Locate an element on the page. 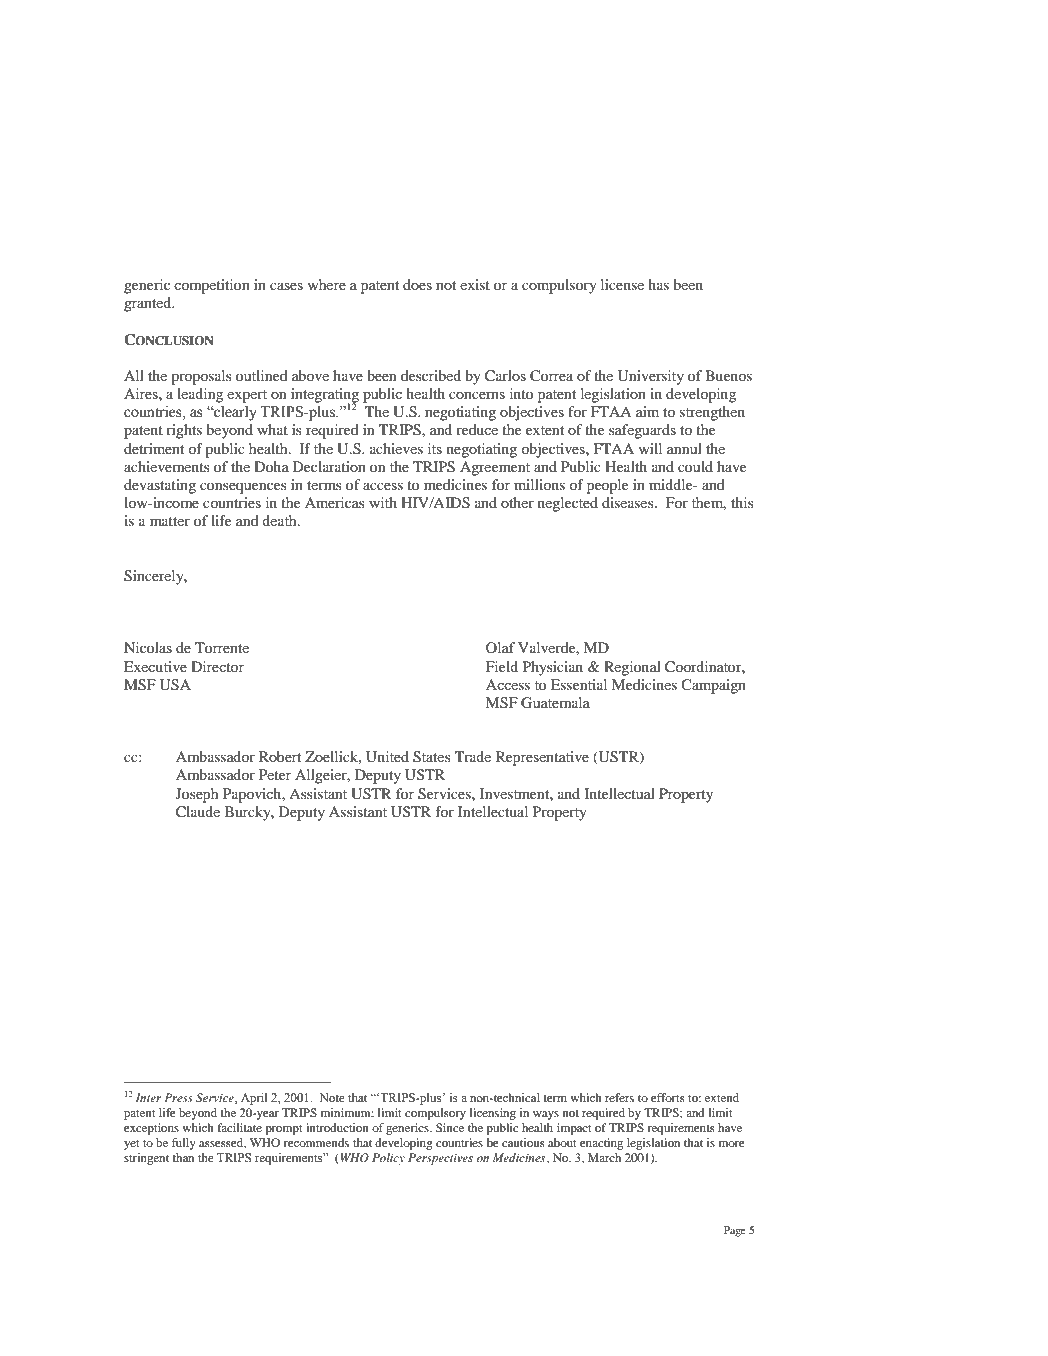  Representative is located at coordinates (542, 758).
